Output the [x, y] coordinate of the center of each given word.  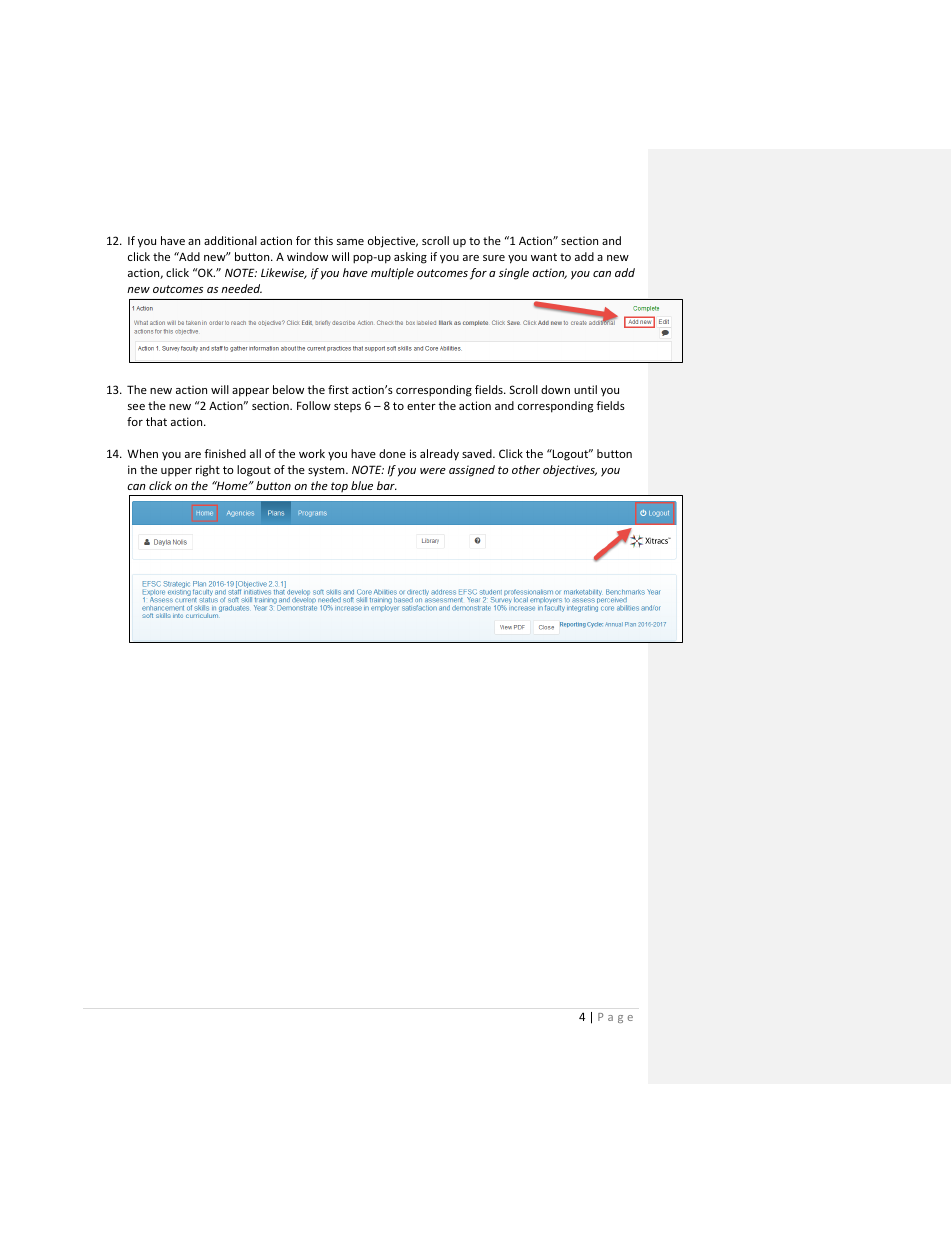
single [514, 274]
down [555, 389]
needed [241, 288]
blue [362, 485]
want [544, 257]
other [526, 469]
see [136, 407]
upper [176, 472]
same [350, 242]
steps [347, 407]
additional [230, 240]
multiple [392, 274]
